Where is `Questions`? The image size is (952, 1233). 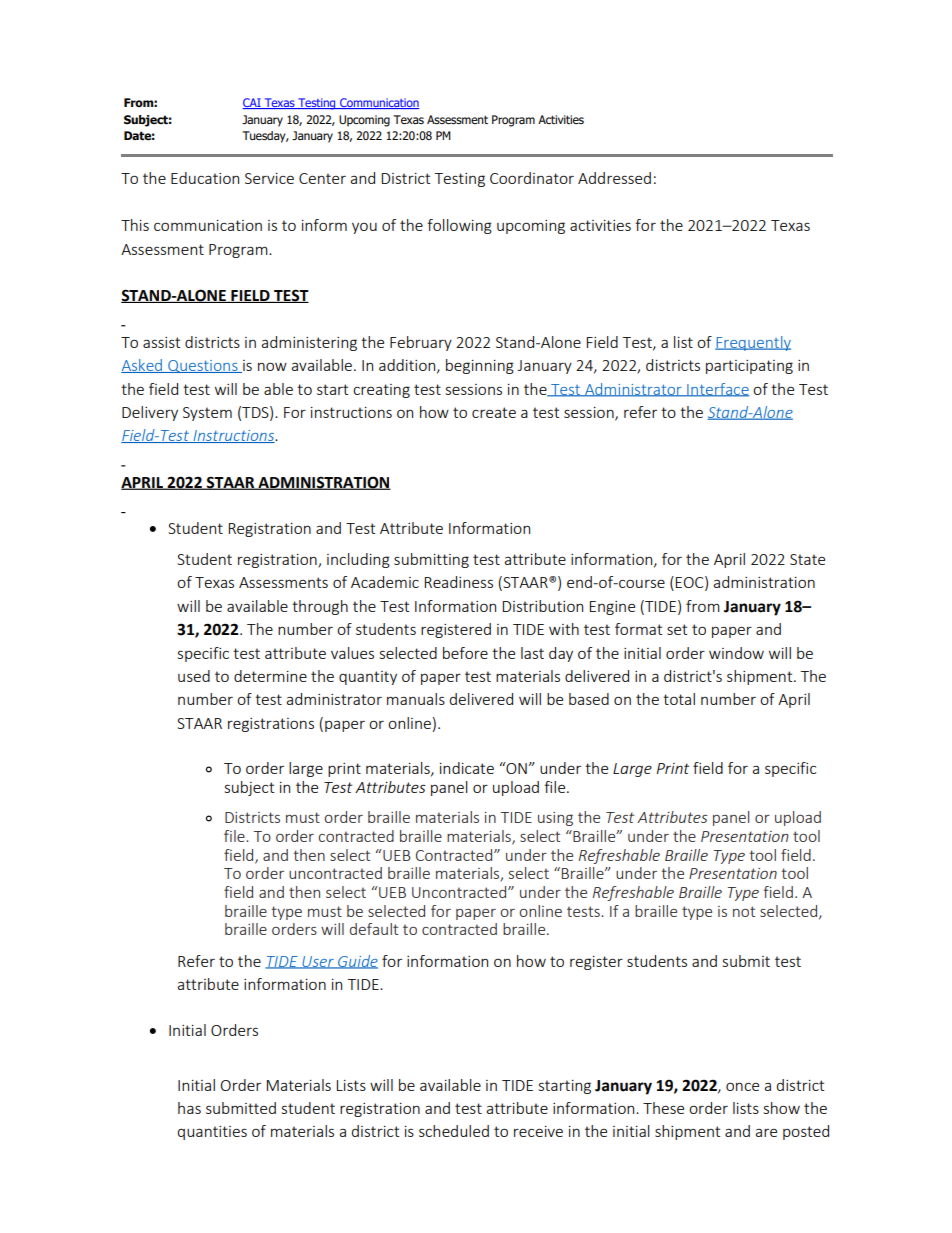 Questions is located at coordinates (203, 366).
